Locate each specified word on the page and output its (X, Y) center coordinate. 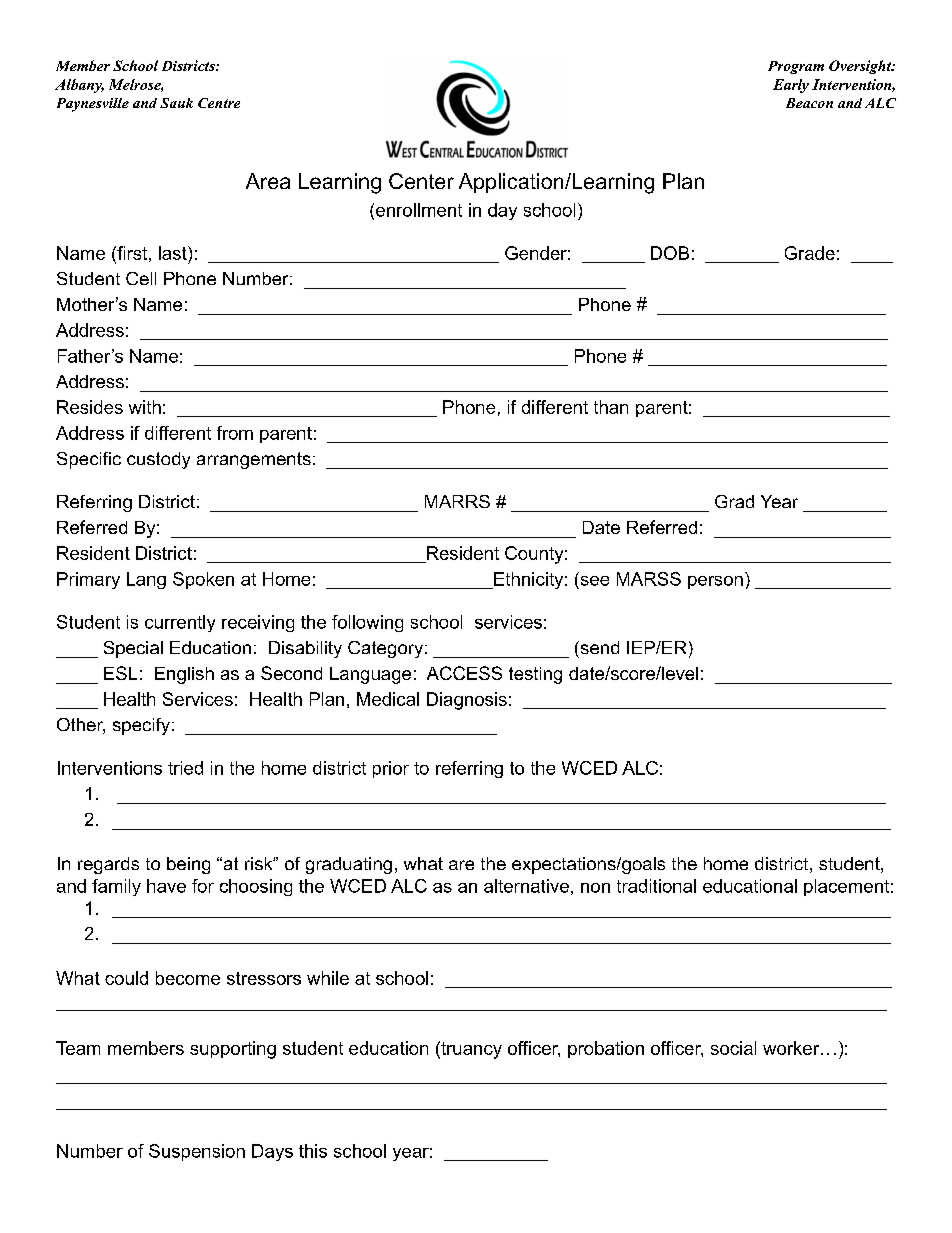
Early (791, 86)
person (715, 582)
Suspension (197, 1152)
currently (180, 623)
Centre (219, 103)
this (313, 1151)
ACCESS (464, 673)
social (733, 1048)
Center (421, 181)
